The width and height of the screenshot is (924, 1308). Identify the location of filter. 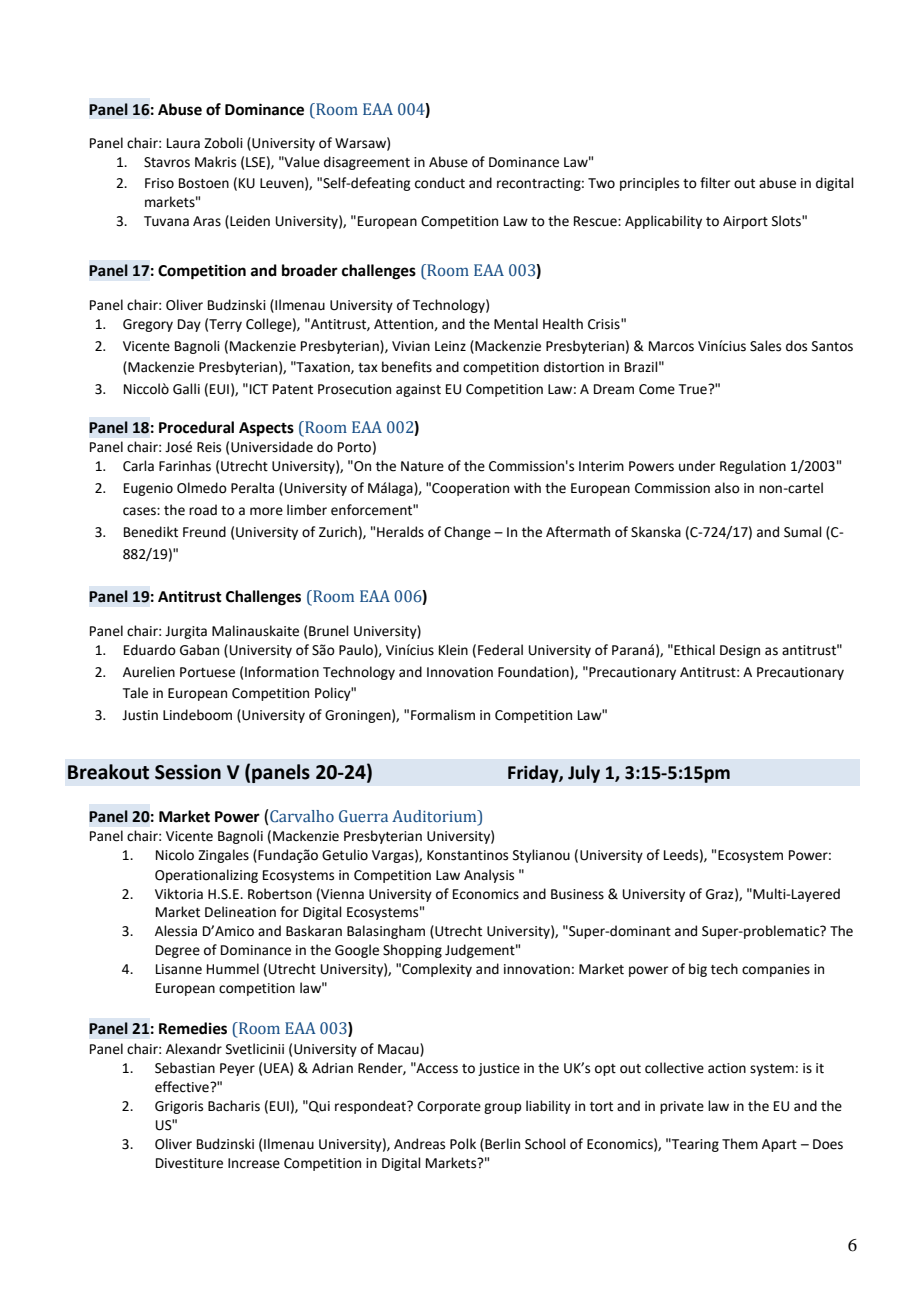
(715, 183).
